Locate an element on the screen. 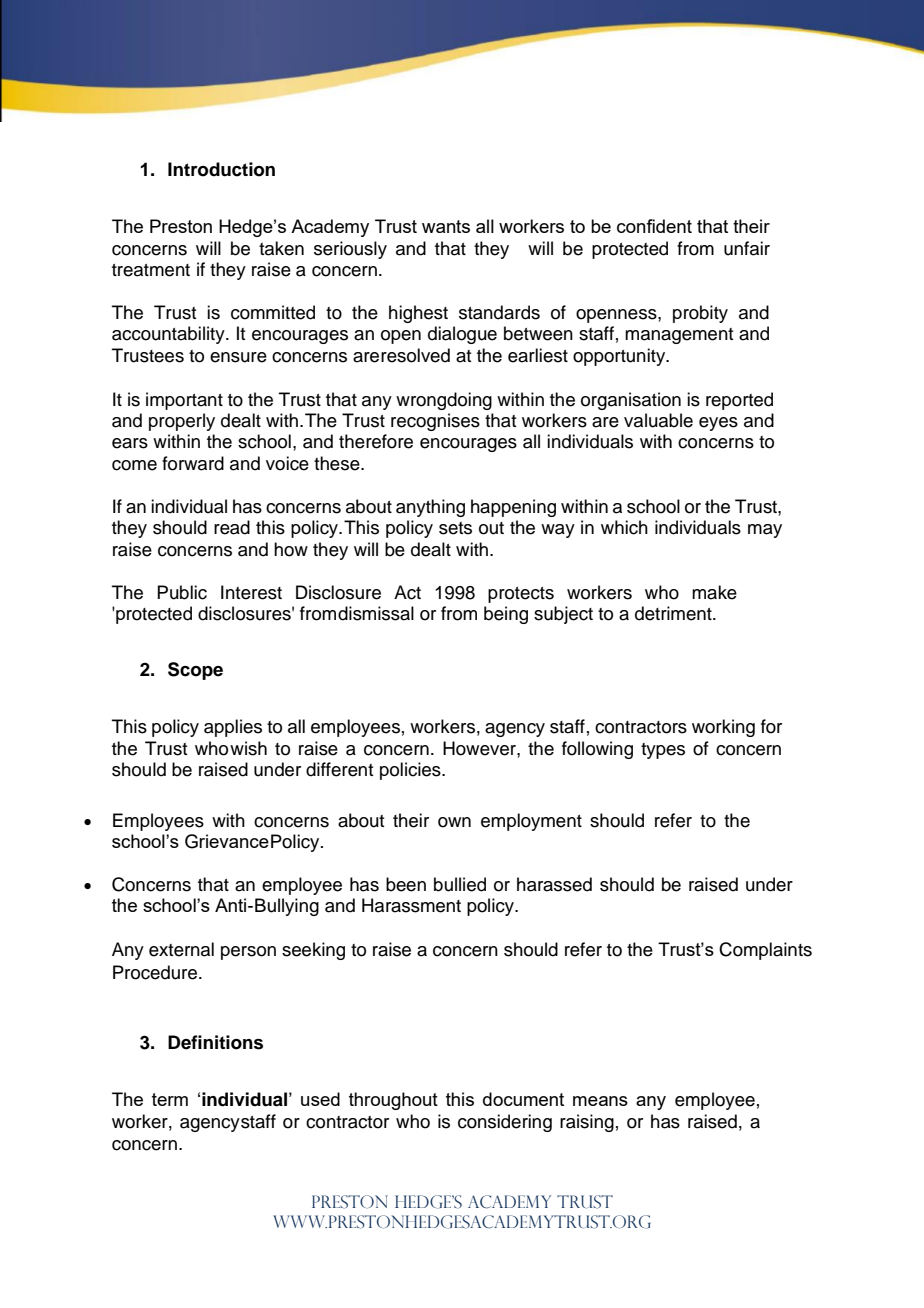  forward is located at coordinates (193, 463).
